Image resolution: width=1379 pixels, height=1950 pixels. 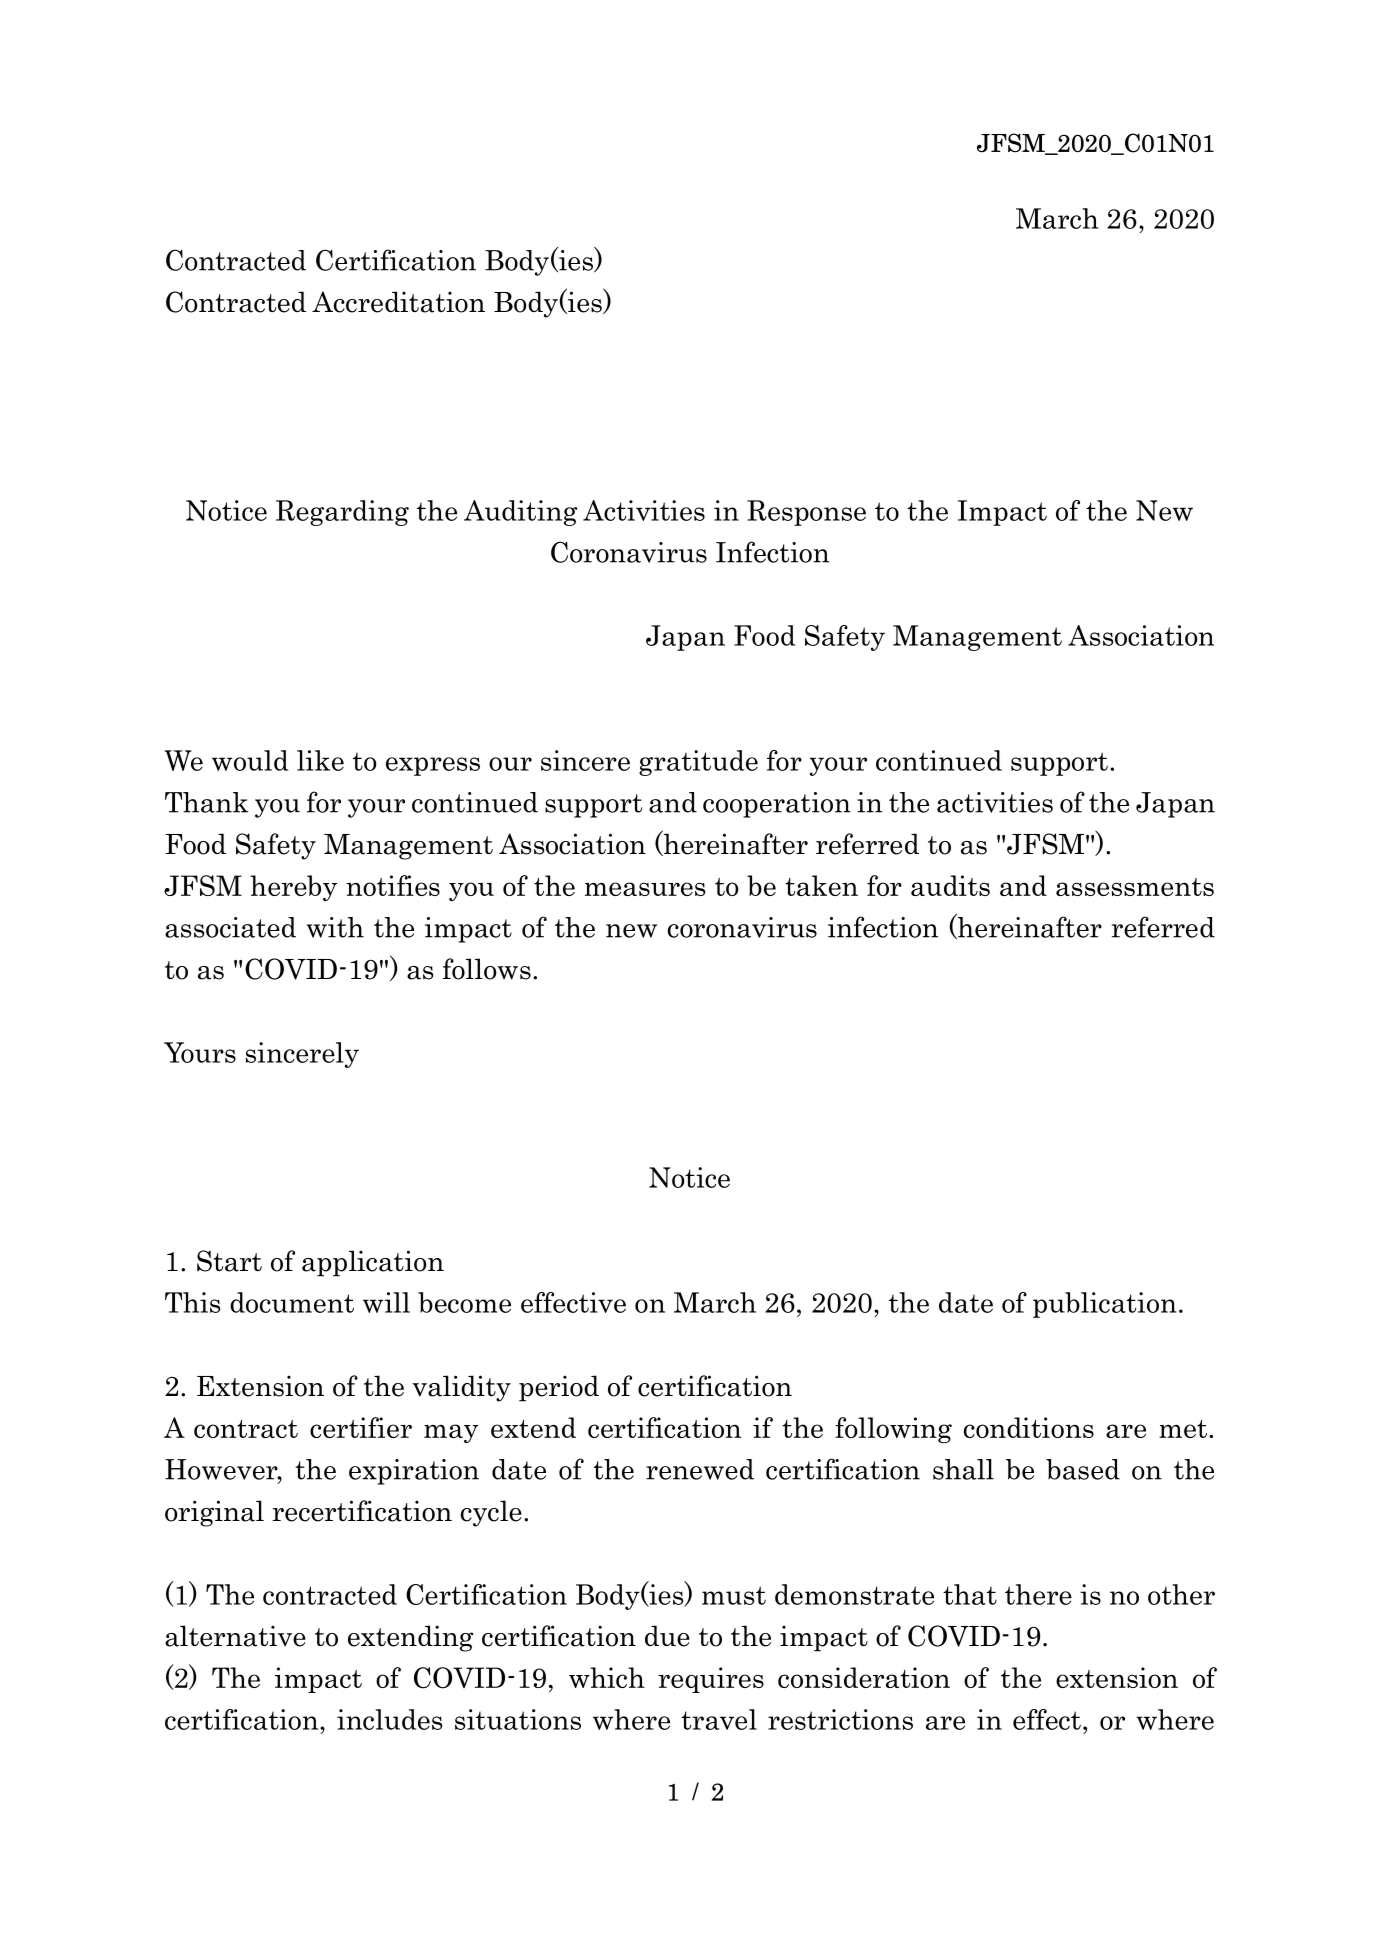 I want to click on requires, so click(x=711, y=1680).
